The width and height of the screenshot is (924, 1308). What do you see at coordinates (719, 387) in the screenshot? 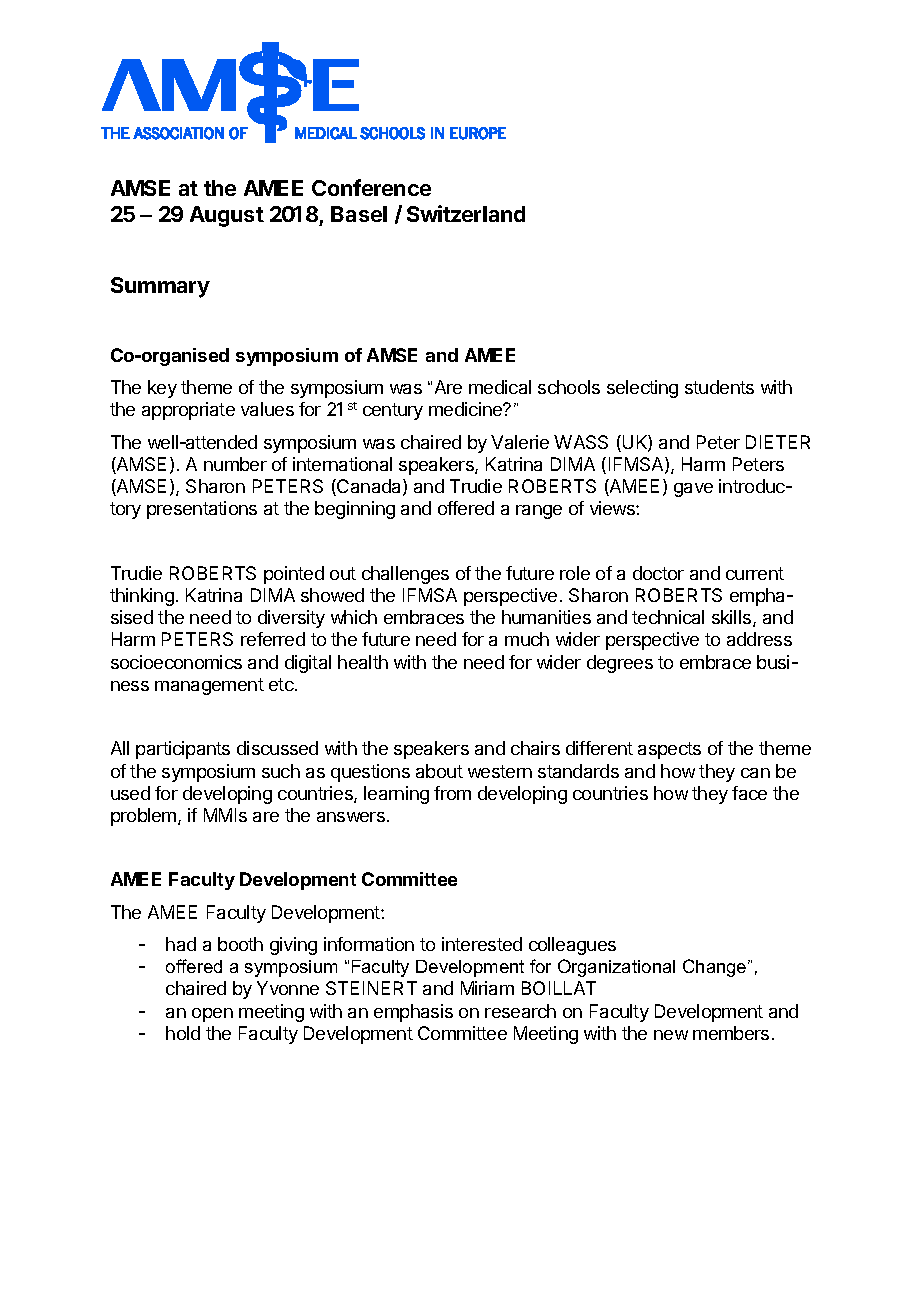
I see `students` at bounding box center [719, 387].
